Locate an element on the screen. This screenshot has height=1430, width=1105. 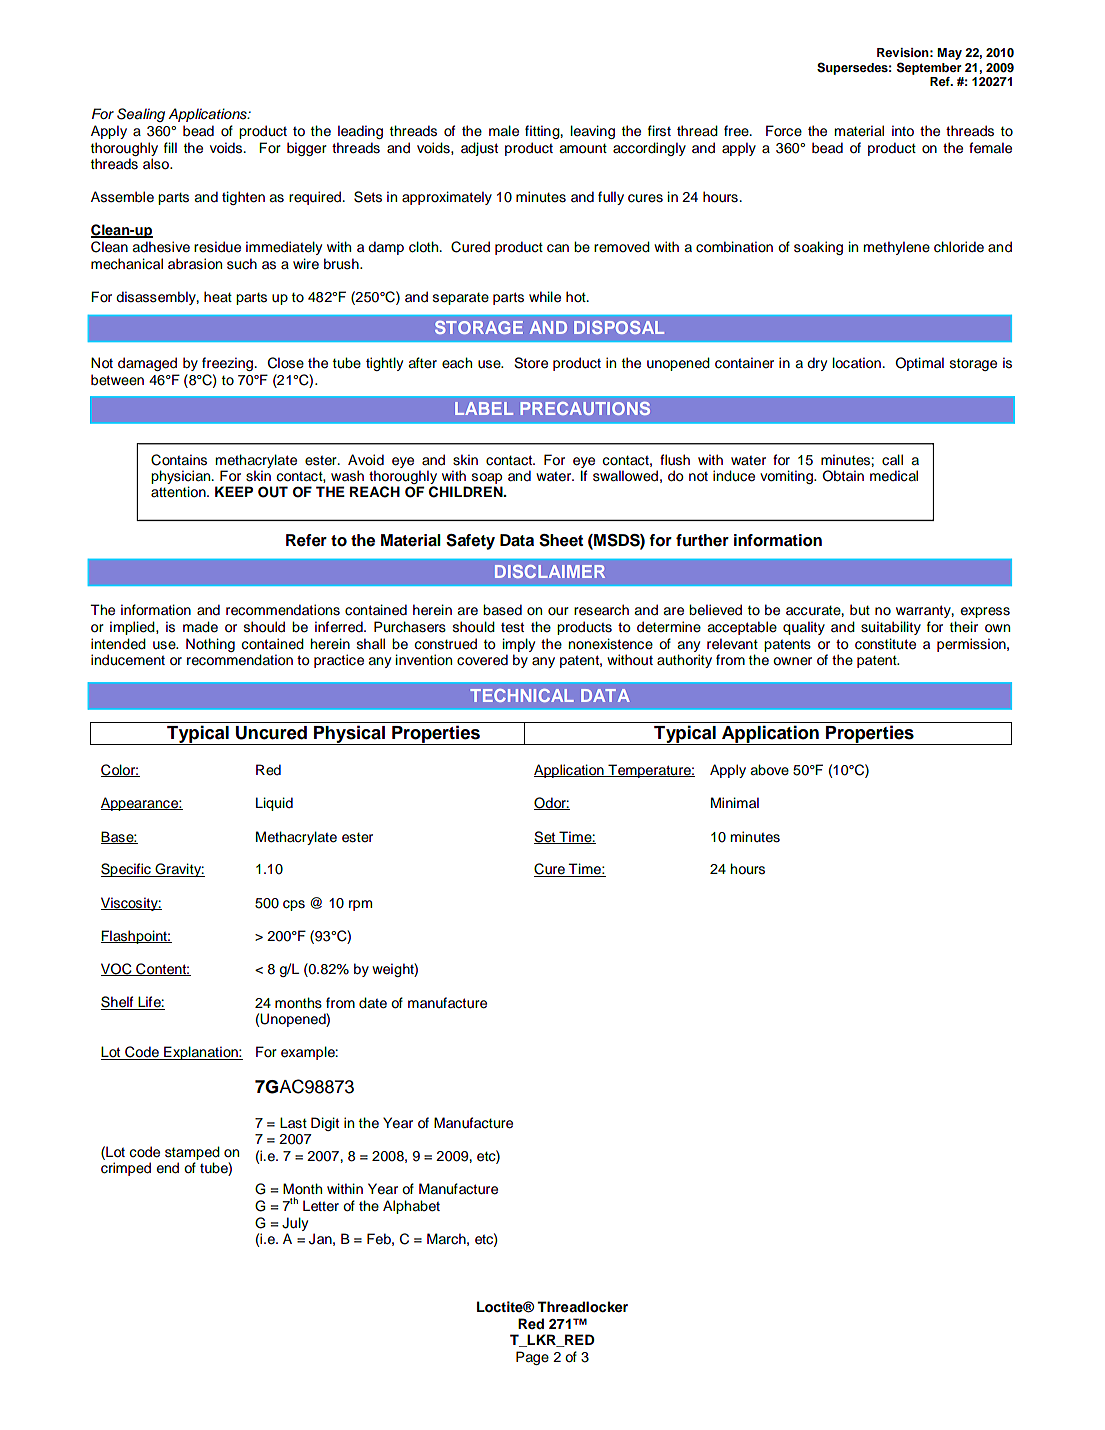
into is located at coordinates (903, 131).
